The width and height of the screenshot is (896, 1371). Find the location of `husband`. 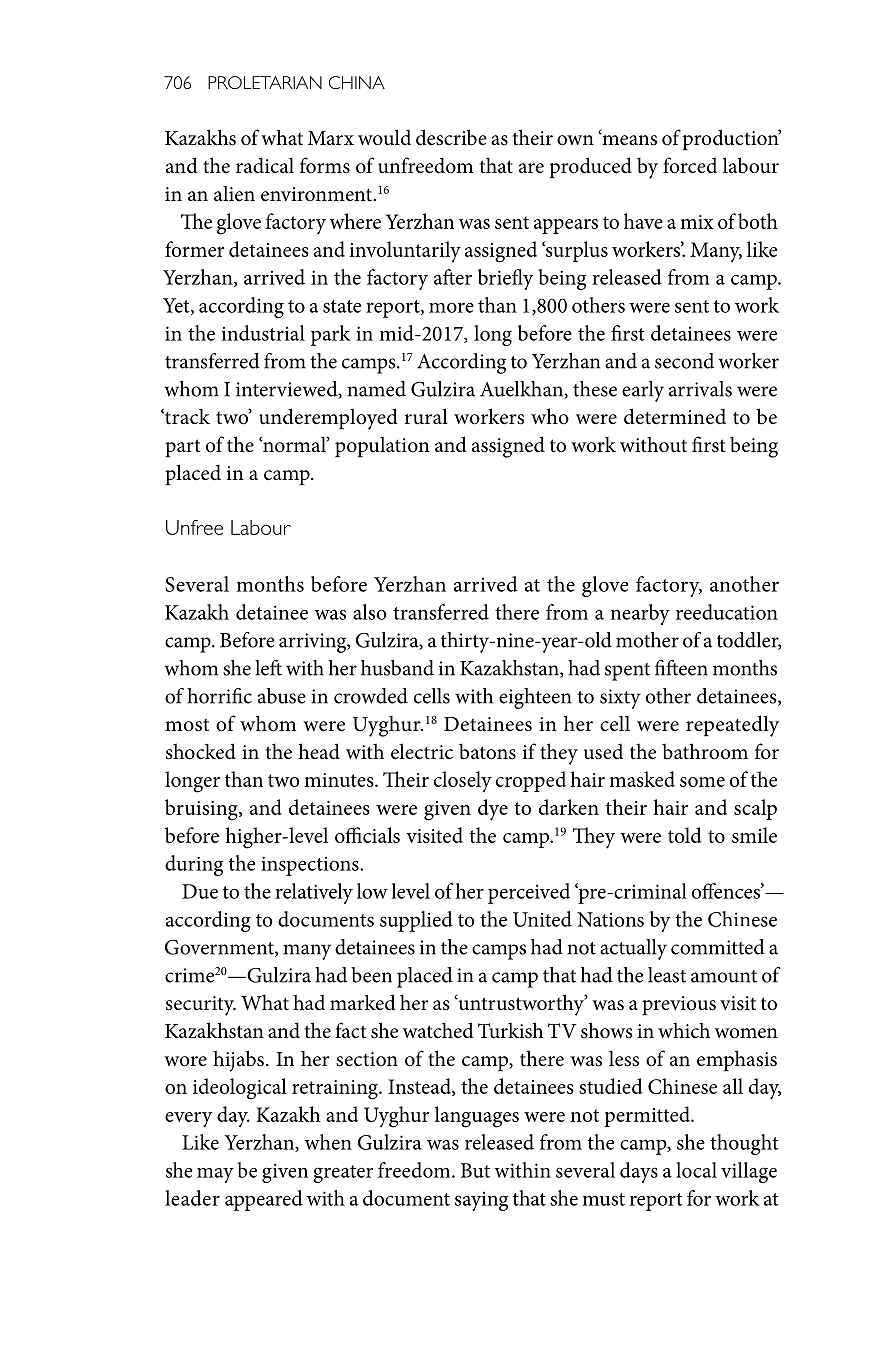

husband is located at coordinates (397, 668).
